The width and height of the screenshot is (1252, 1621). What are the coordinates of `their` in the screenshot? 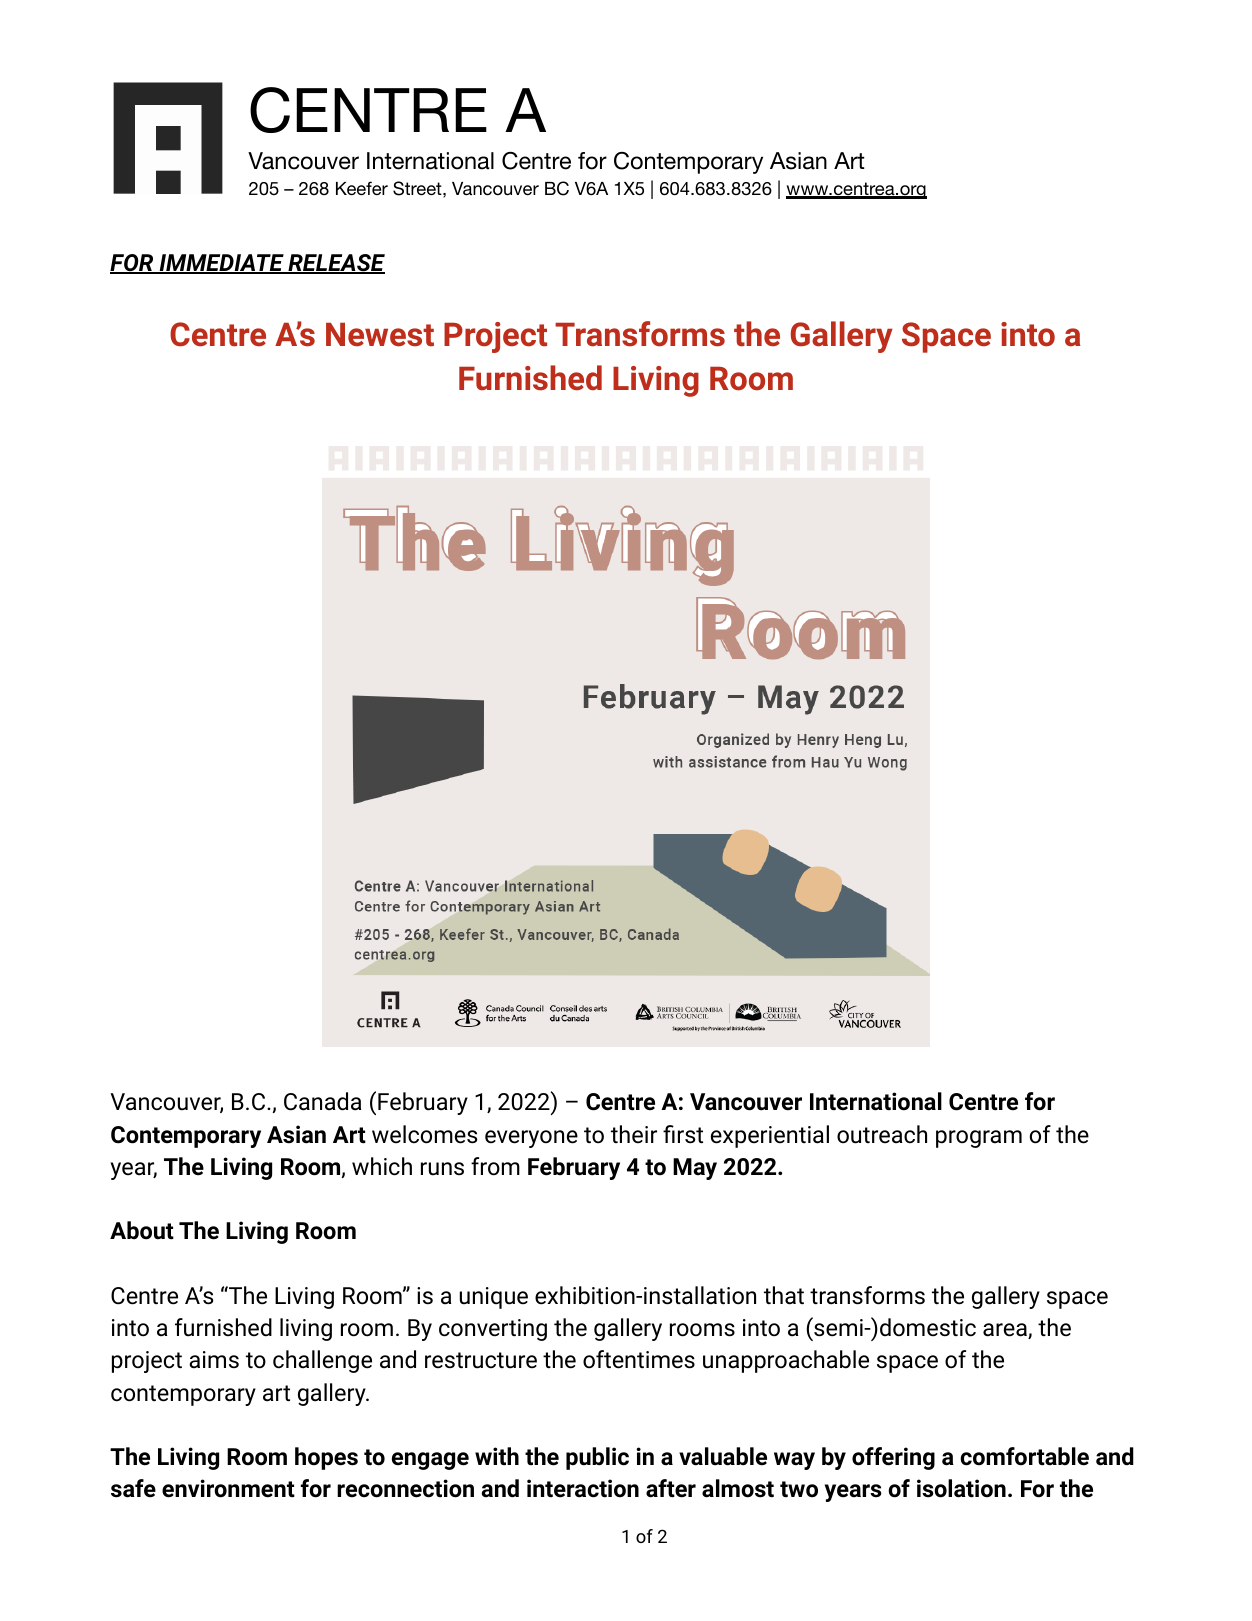 It's located at (634, 1134).
